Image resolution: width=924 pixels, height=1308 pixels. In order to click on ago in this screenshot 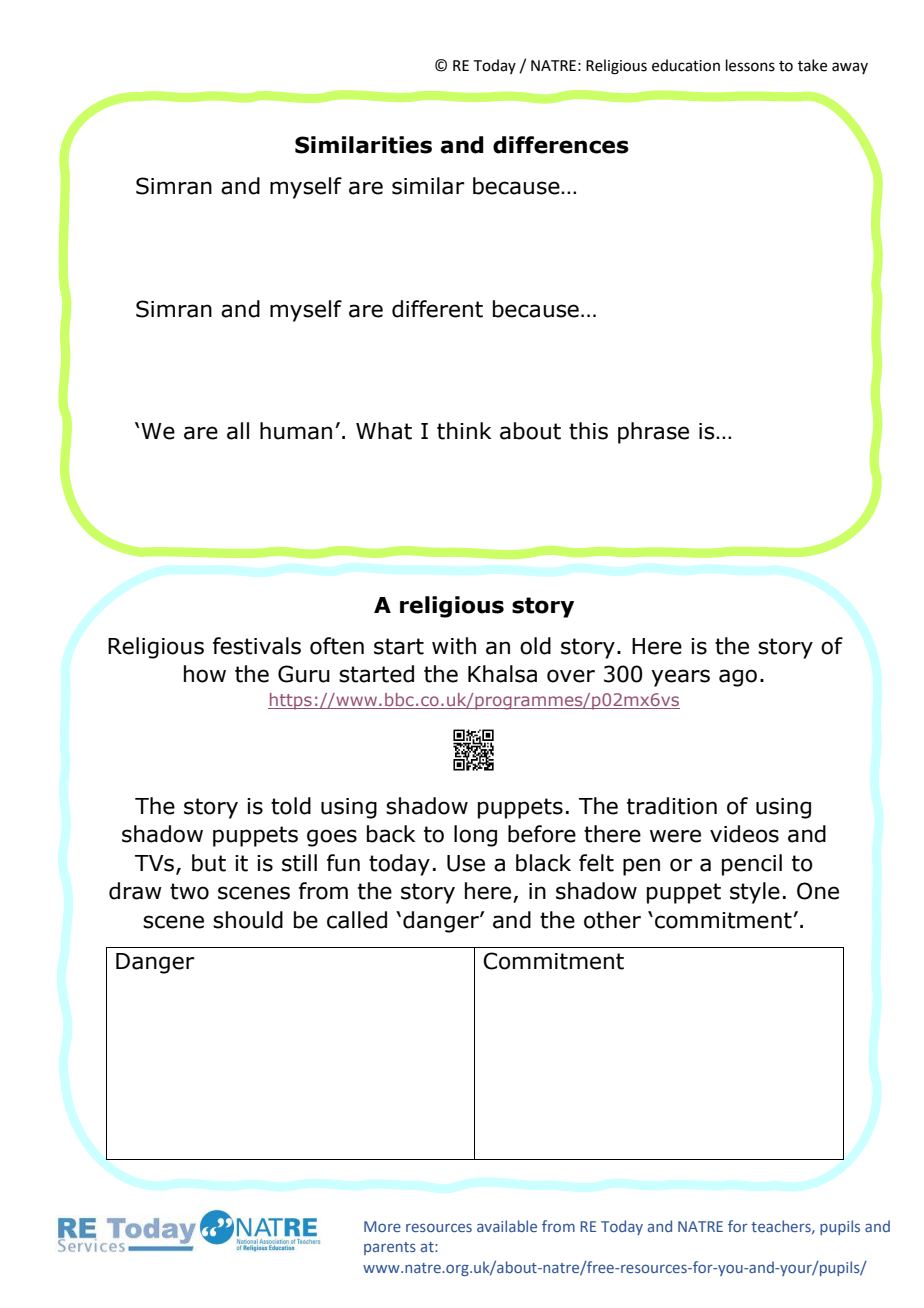, I will do `click(738, 678)`.
